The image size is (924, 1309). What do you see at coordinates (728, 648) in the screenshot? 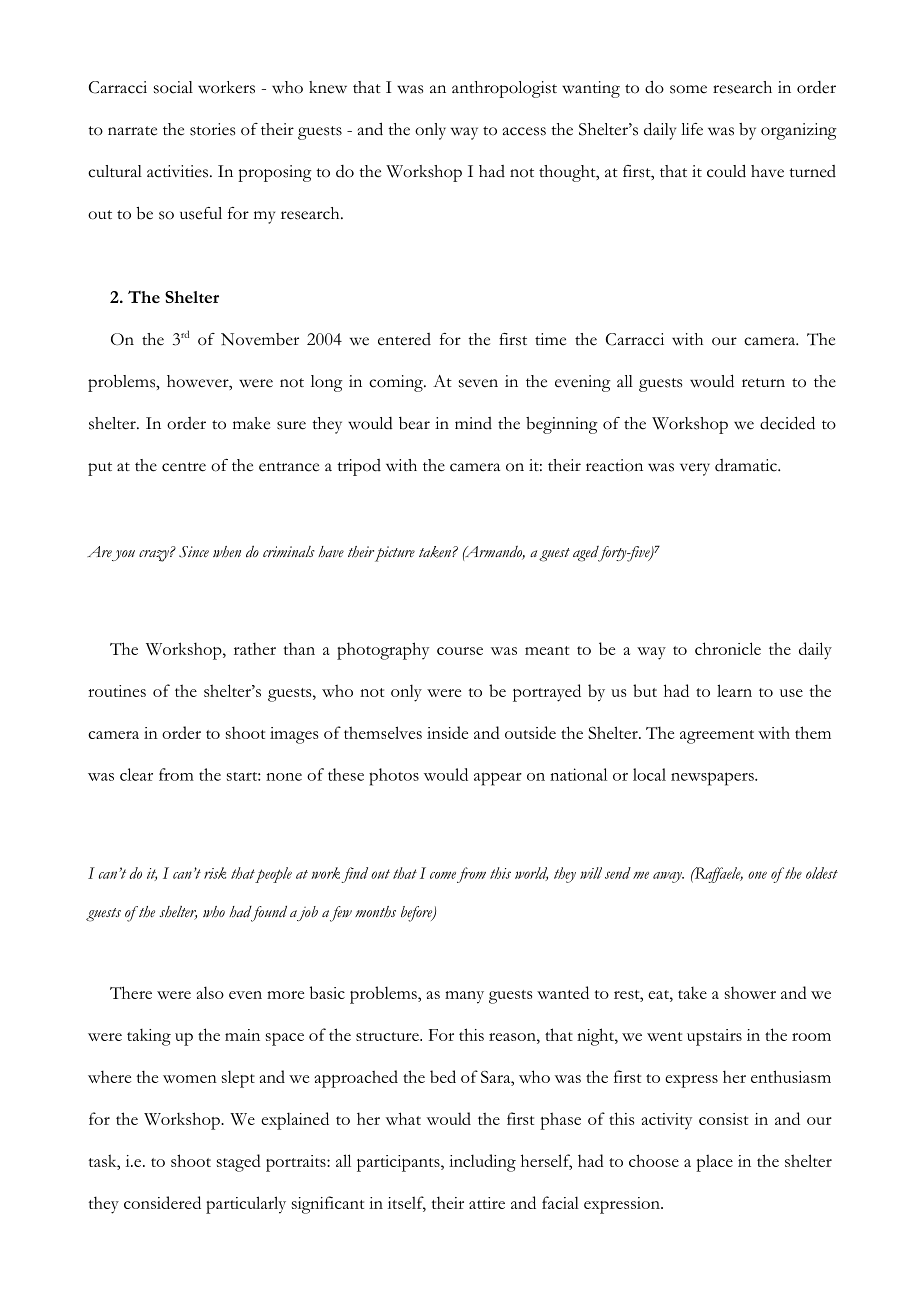
I see `chronicle` at bounding box center [728, 648].
